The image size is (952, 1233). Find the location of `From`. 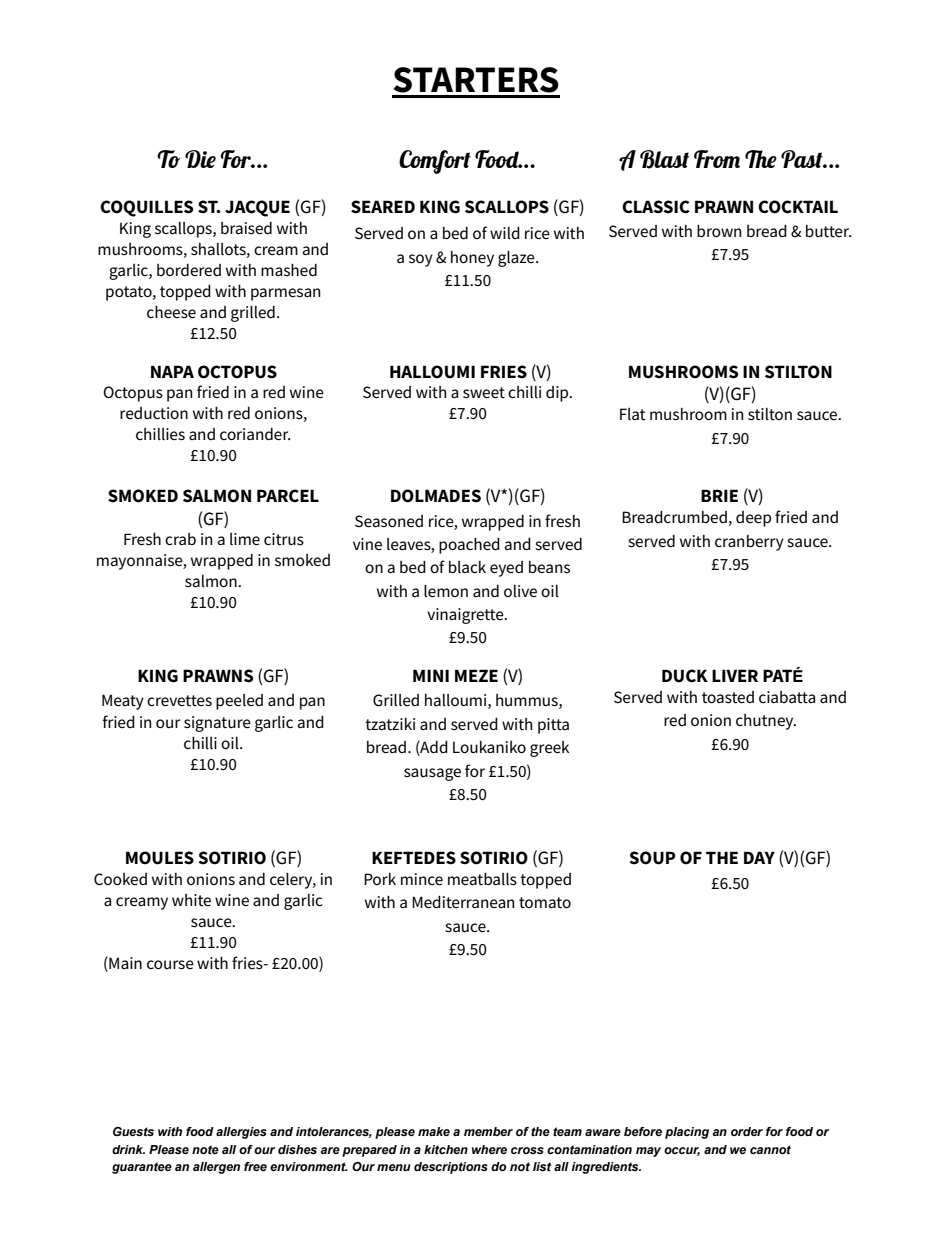

From is located at coordinates (717, 159).
